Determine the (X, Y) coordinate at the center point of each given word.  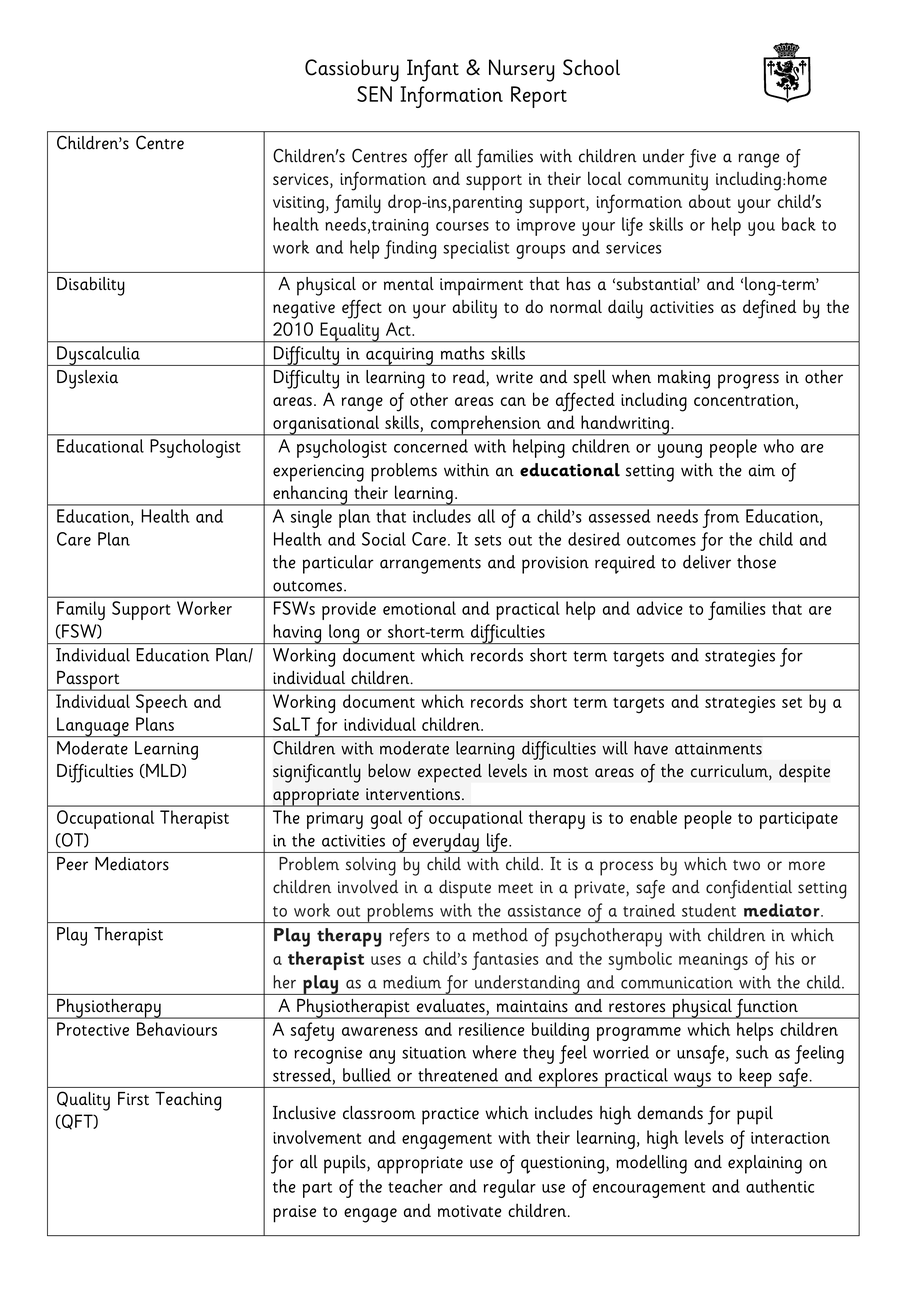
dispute (465, 889)
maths (462, 353)
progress (748, 381)
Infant (433, 70)
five (702, 158)
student (709, 910)
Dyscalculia (98, 356)
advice (660, 608)
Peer (72, 864)
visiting (298, 205)
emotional (419, 608)
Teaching (188, 1101)
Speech (162, 703)
